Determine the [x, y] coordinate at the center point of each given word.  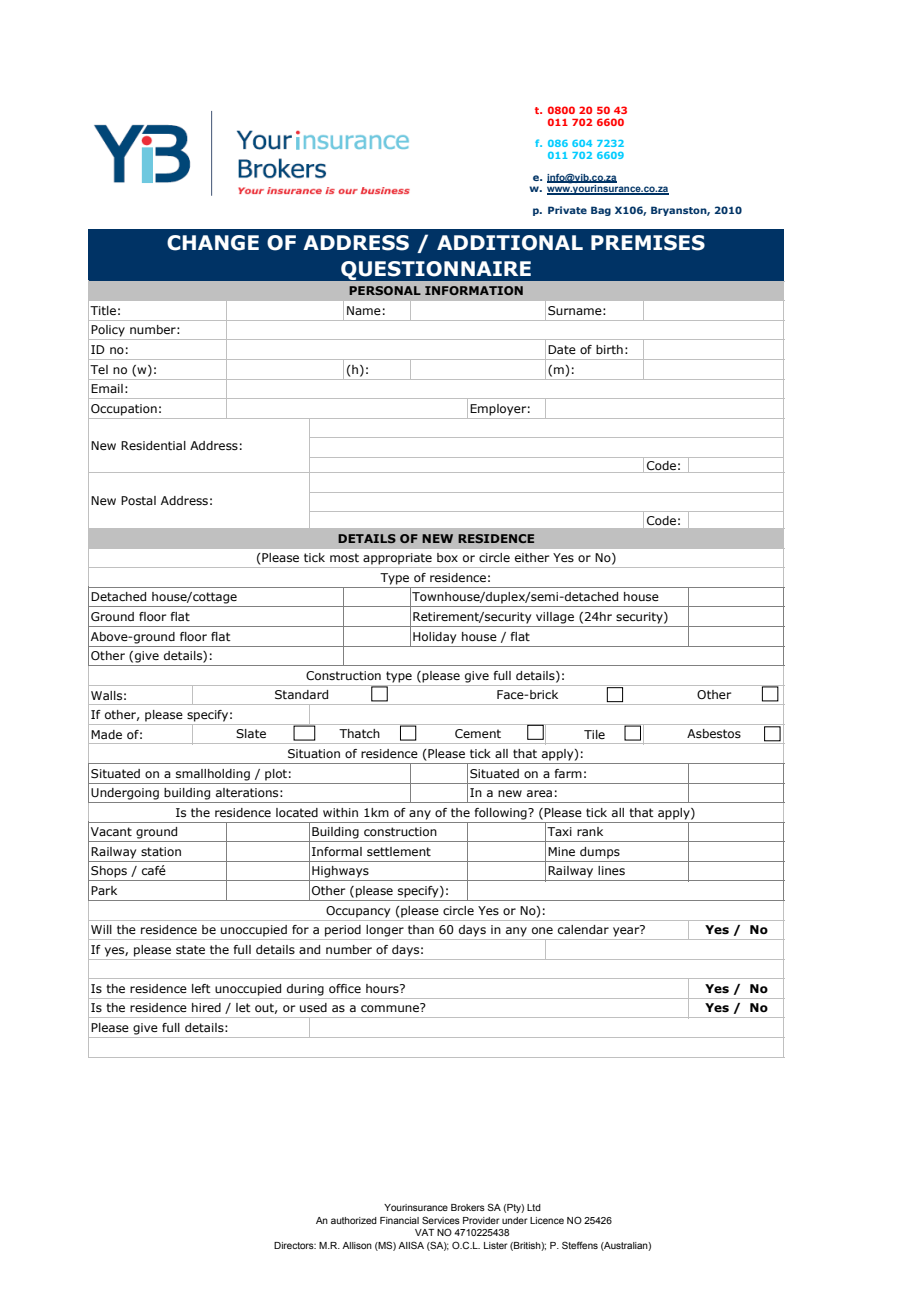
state [190, 949]
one [542, 930]
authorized [354, 1220]
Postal [138, 500]
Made [106, 734]
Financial [399, 1220]
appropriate [397, 559]
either [532, 557]
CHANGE [213, 243]
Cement [478, 733]
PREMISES [648, 243]
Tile [594, 734]
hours [383, 988]
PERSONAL [385, 290]
